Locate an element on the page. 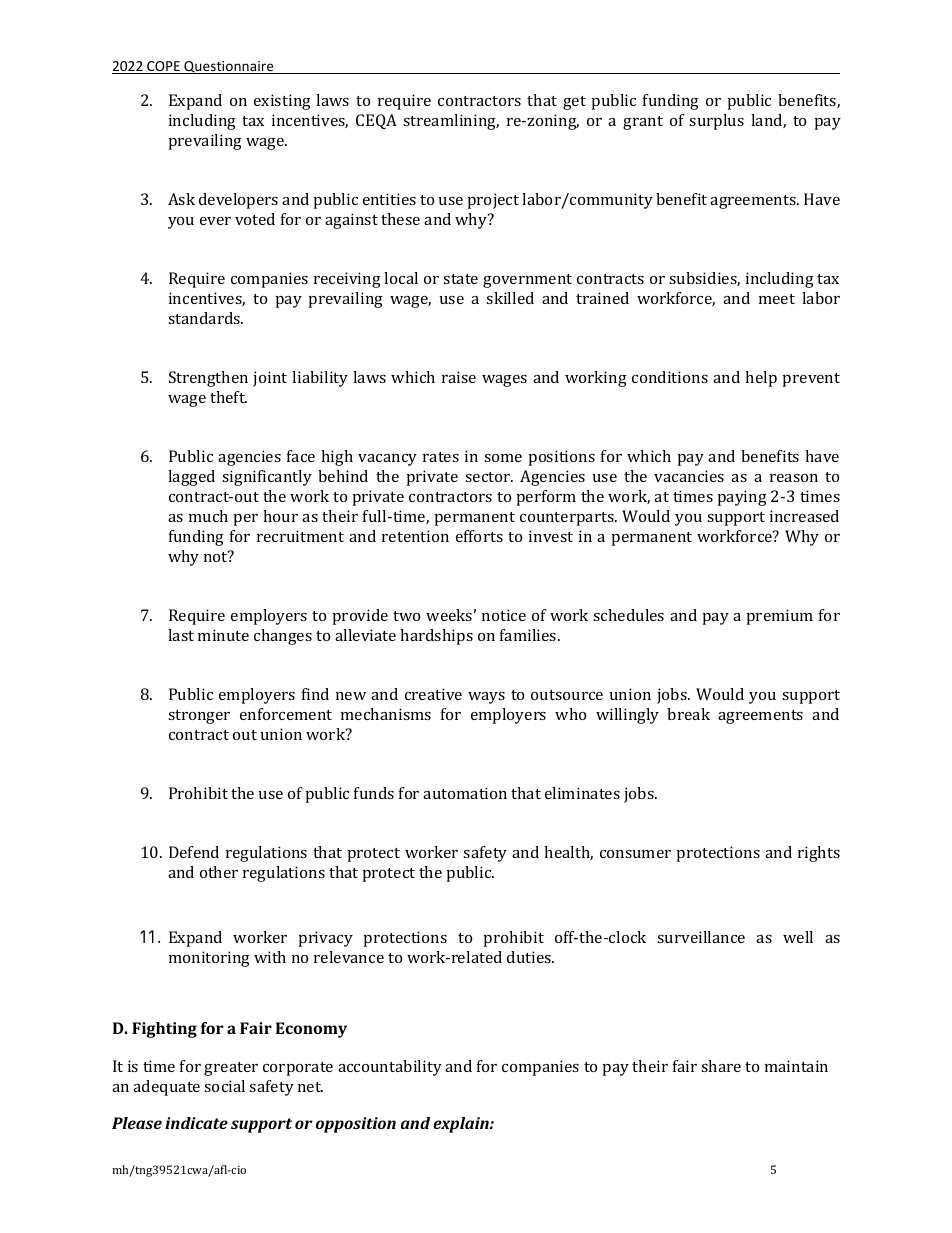 The image size is (952, 1233). break is located at coordinates (688, 714).
